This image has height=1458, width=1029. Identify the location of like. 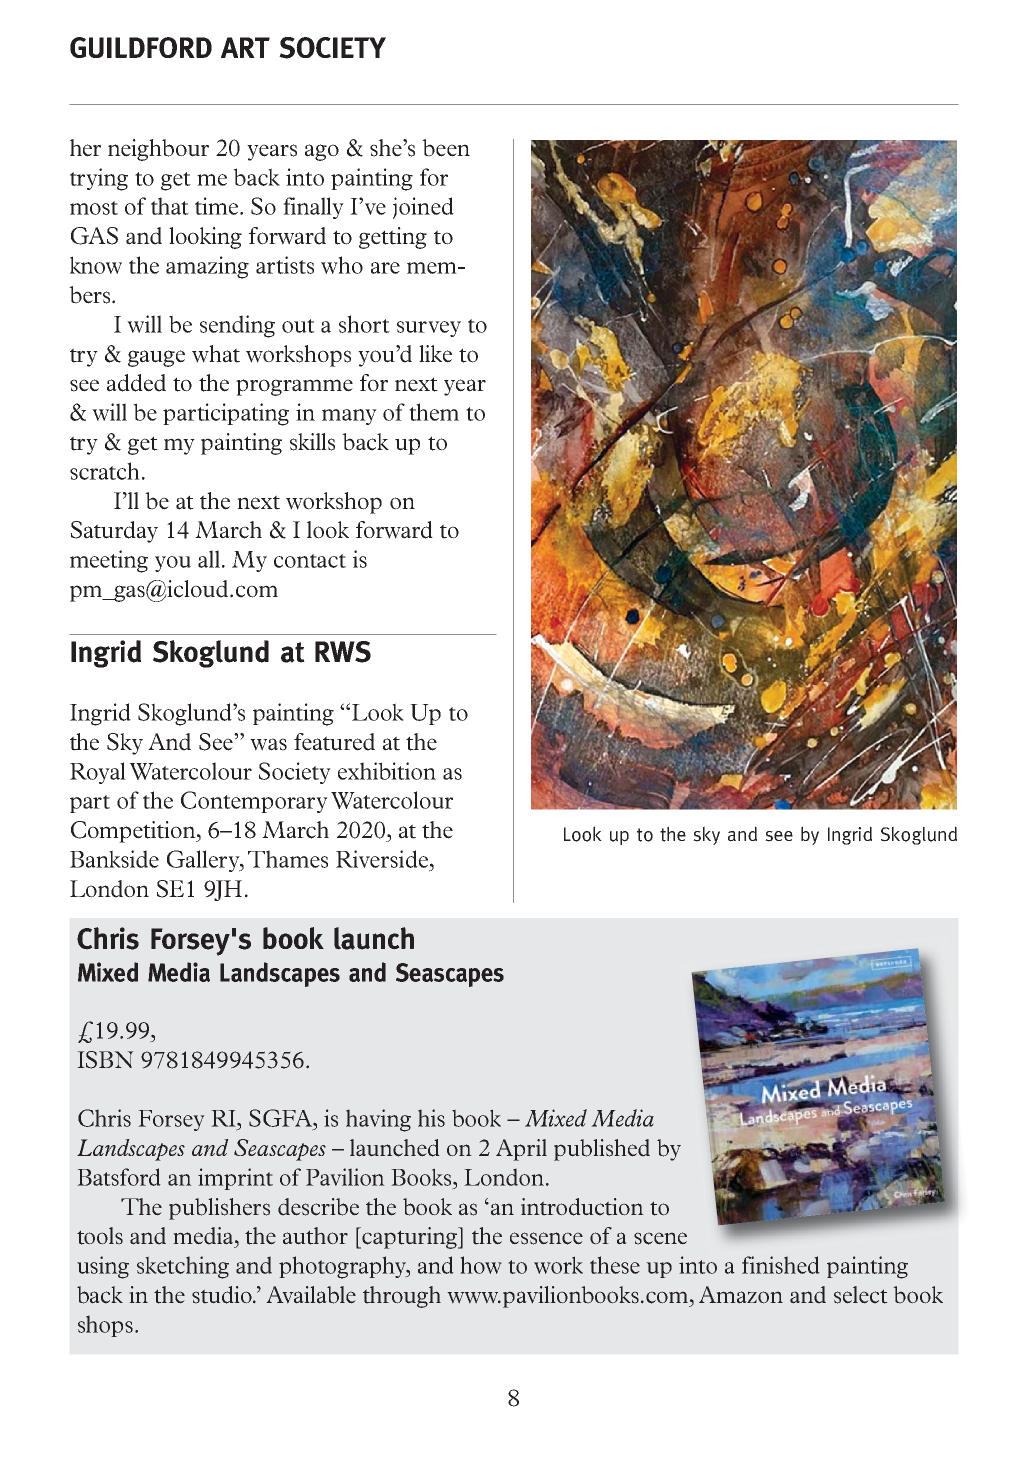
(435, 354).
